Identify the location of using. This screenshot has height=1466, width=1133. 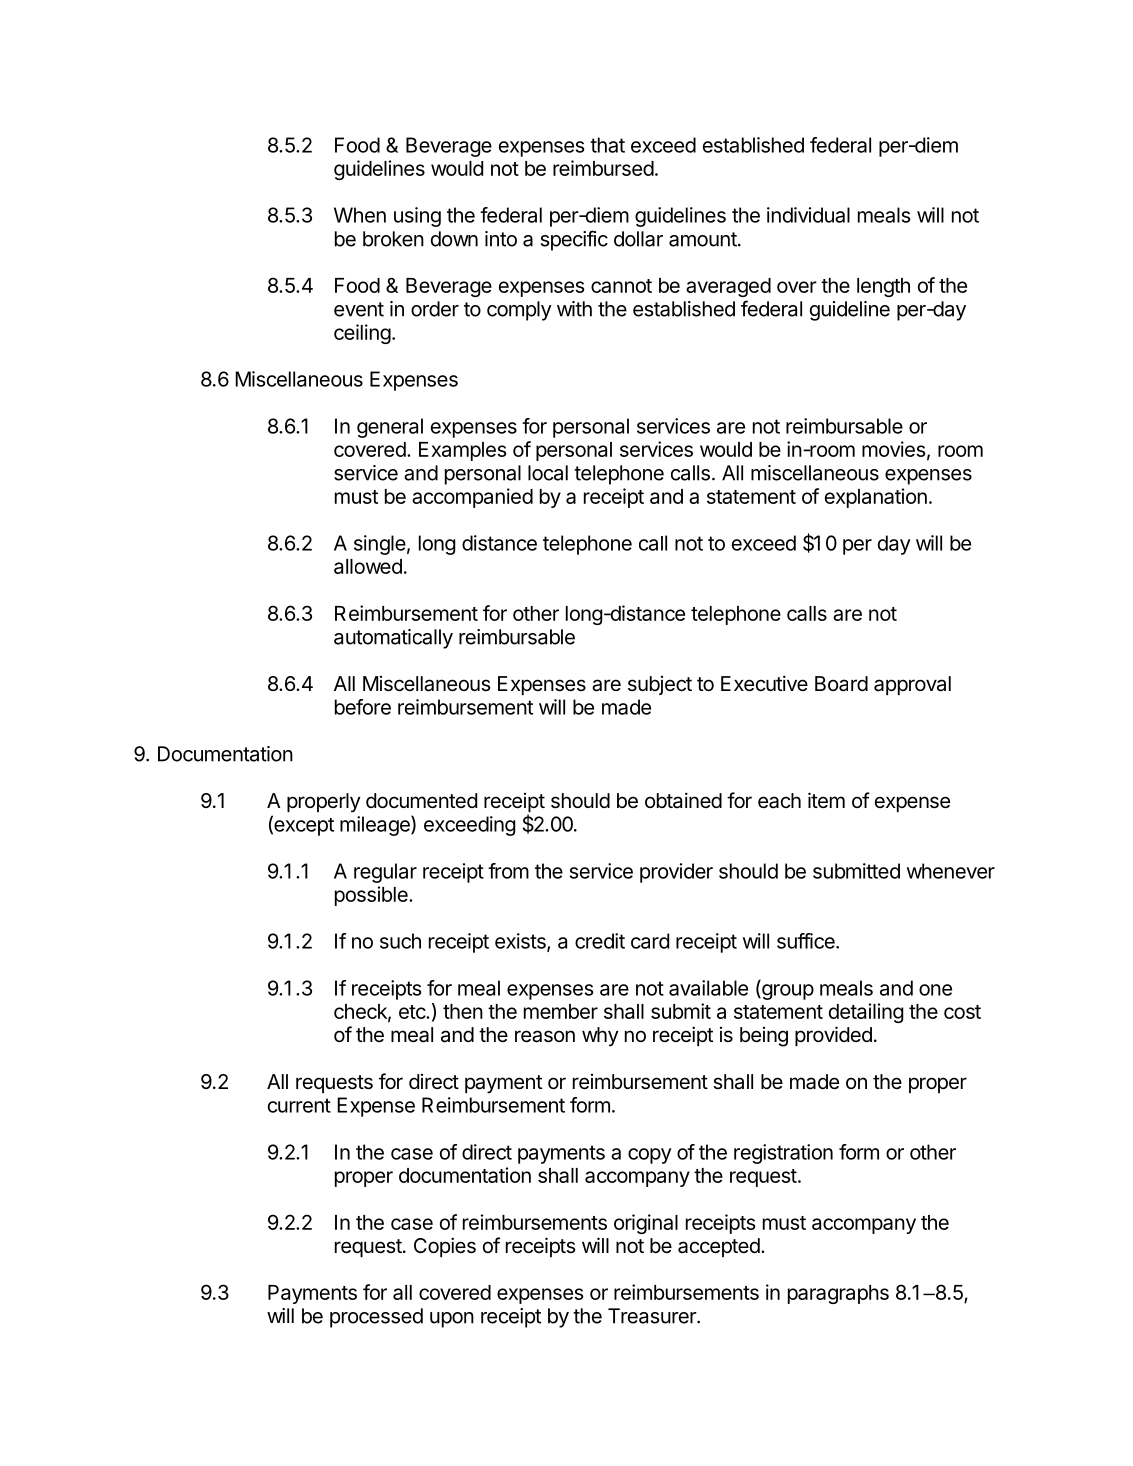
(417, 217).
